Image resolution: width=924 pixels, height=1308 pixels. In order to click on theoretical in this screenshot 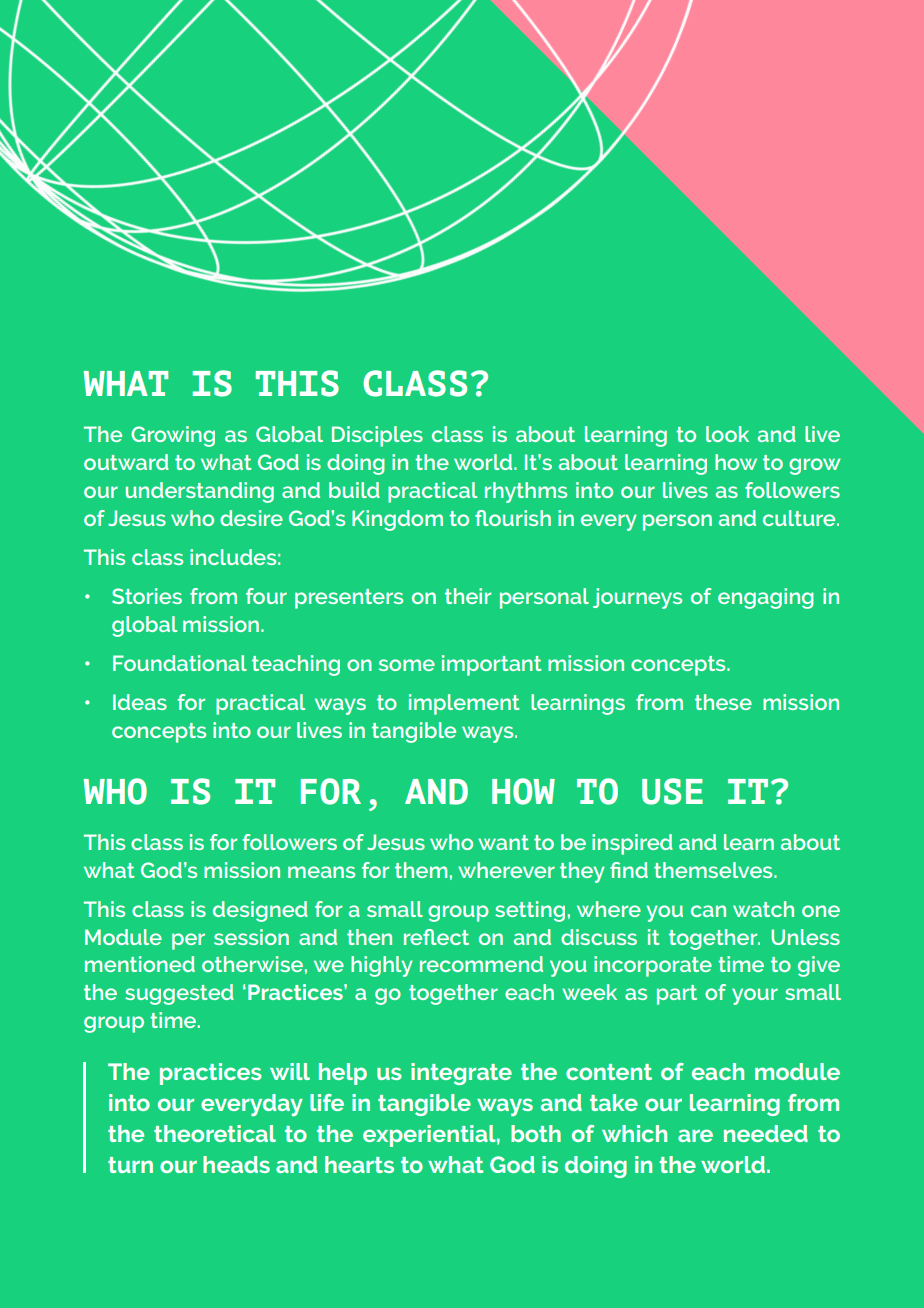, I will do `click(215, 1133)`.
